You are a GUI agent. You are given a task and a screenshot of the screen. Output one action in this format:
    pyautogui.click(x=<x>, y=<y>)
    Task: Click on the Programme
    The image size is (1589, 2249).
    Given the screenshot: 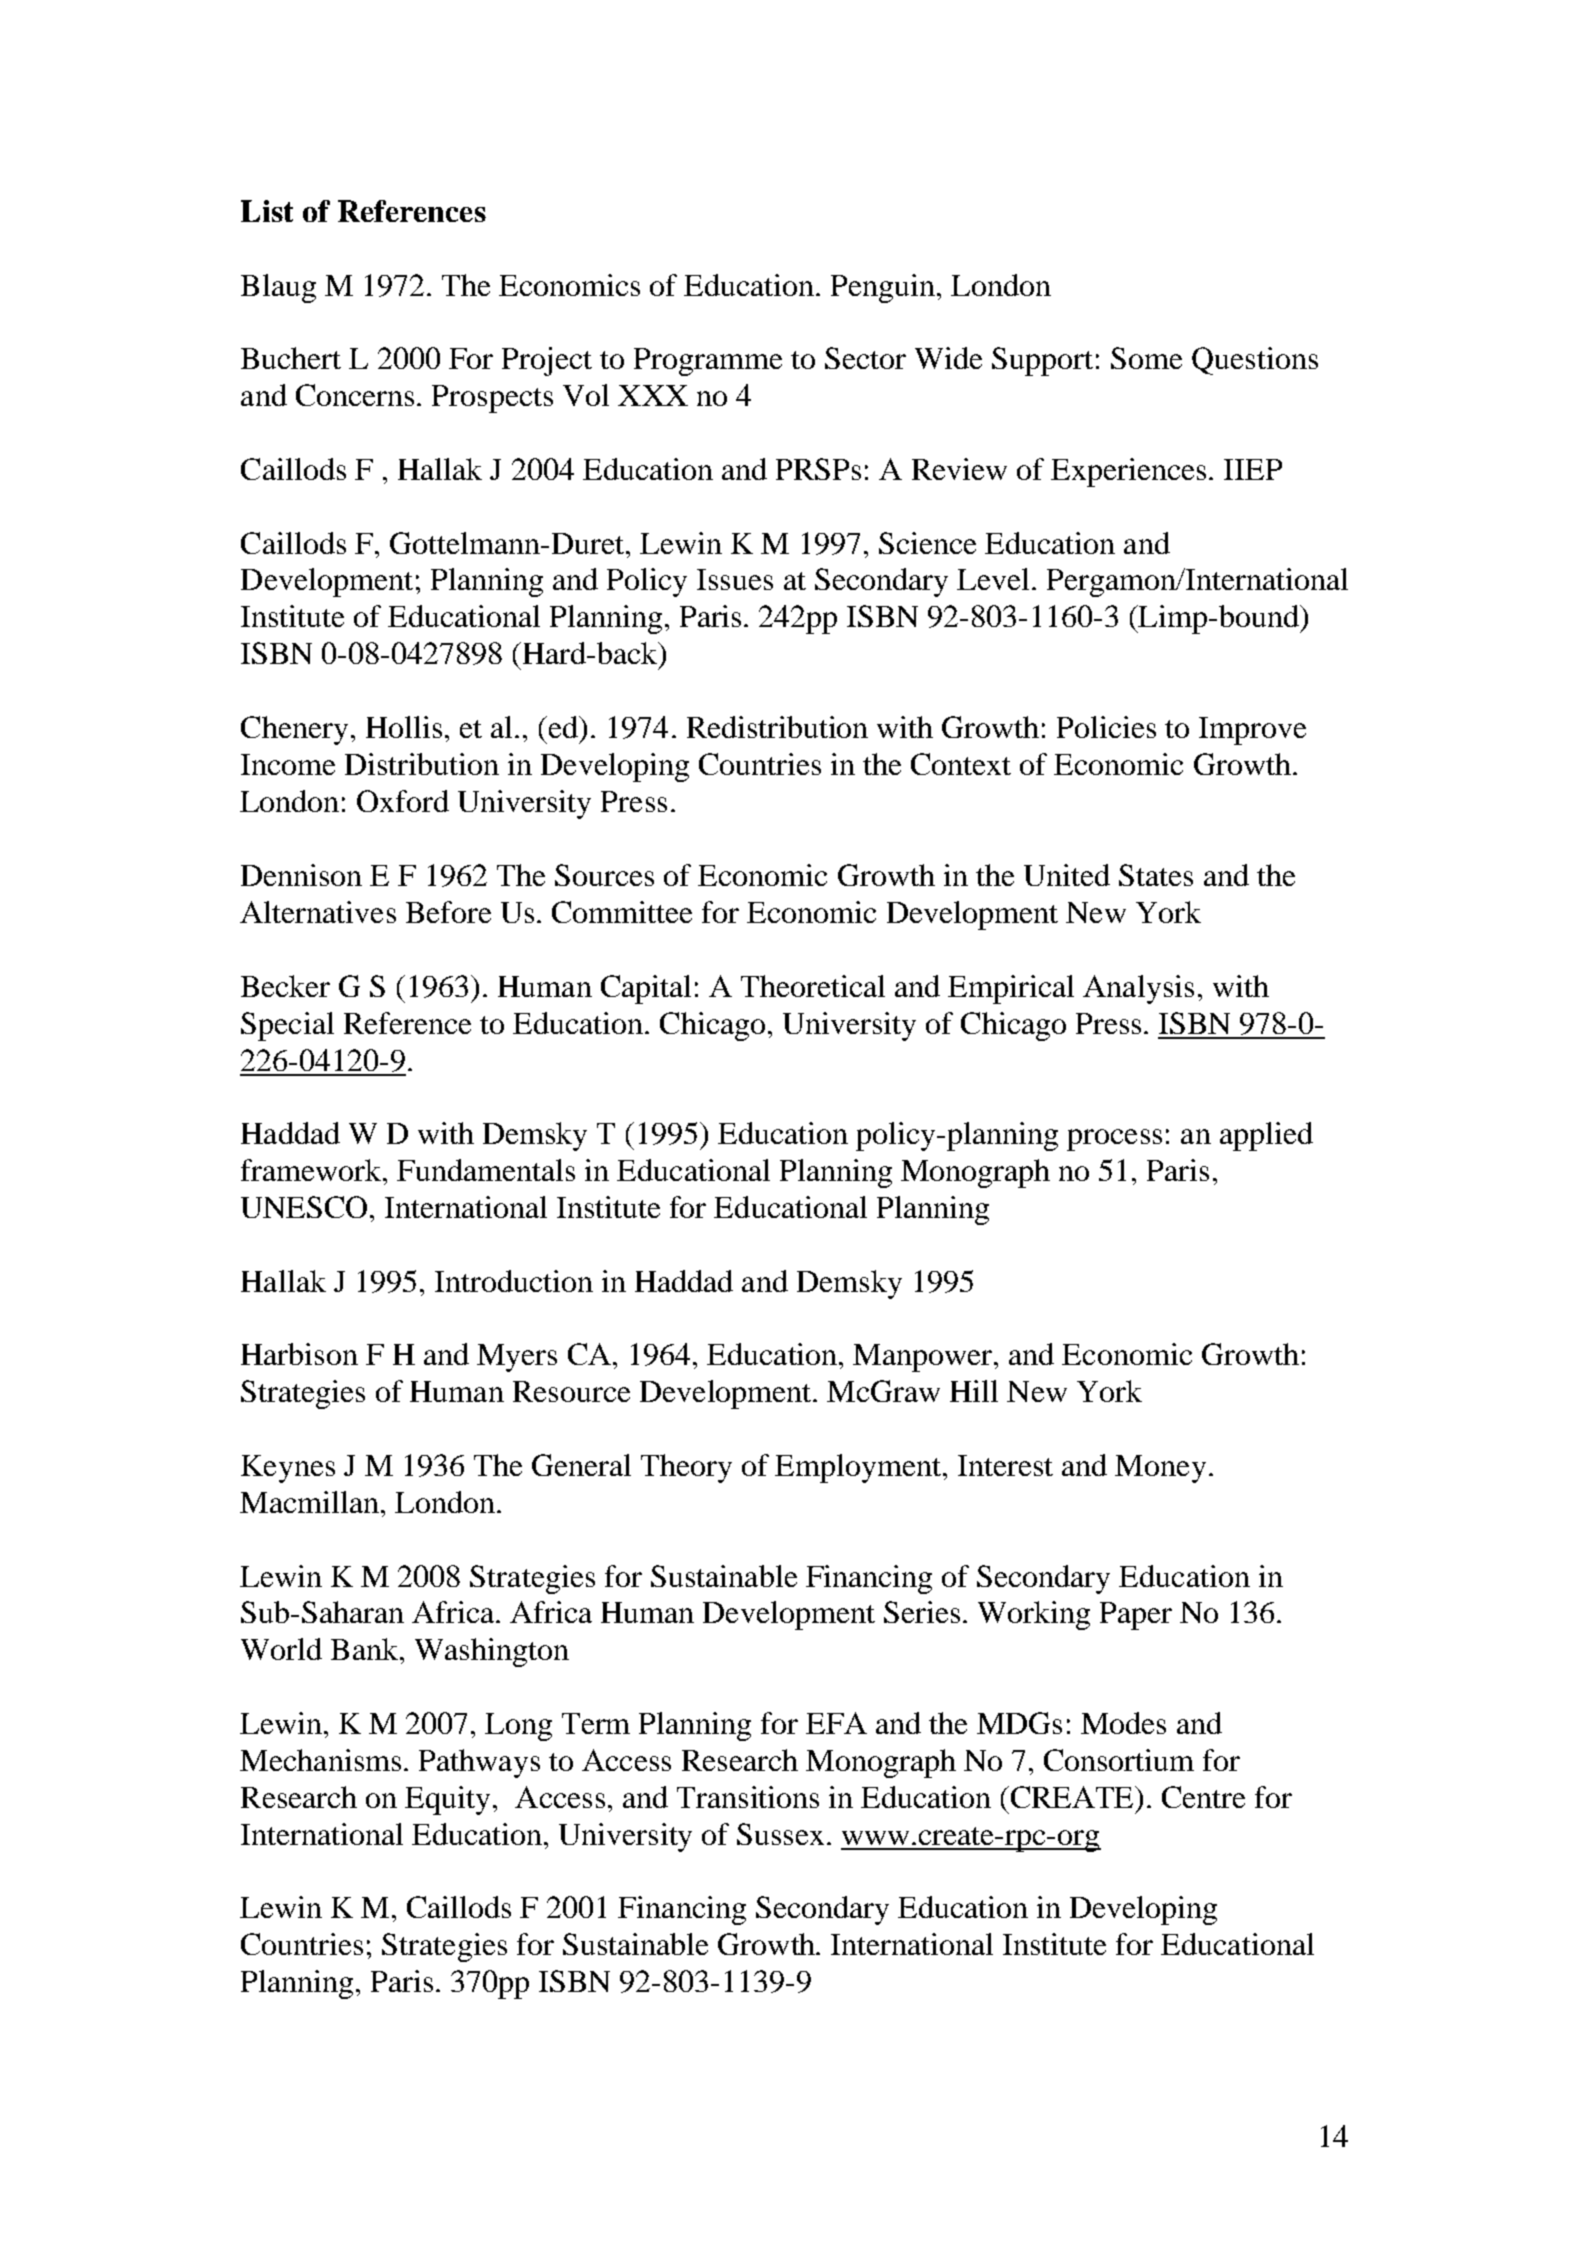 What is the action you would take?
    pyautogui.click(x=708, y=362)
